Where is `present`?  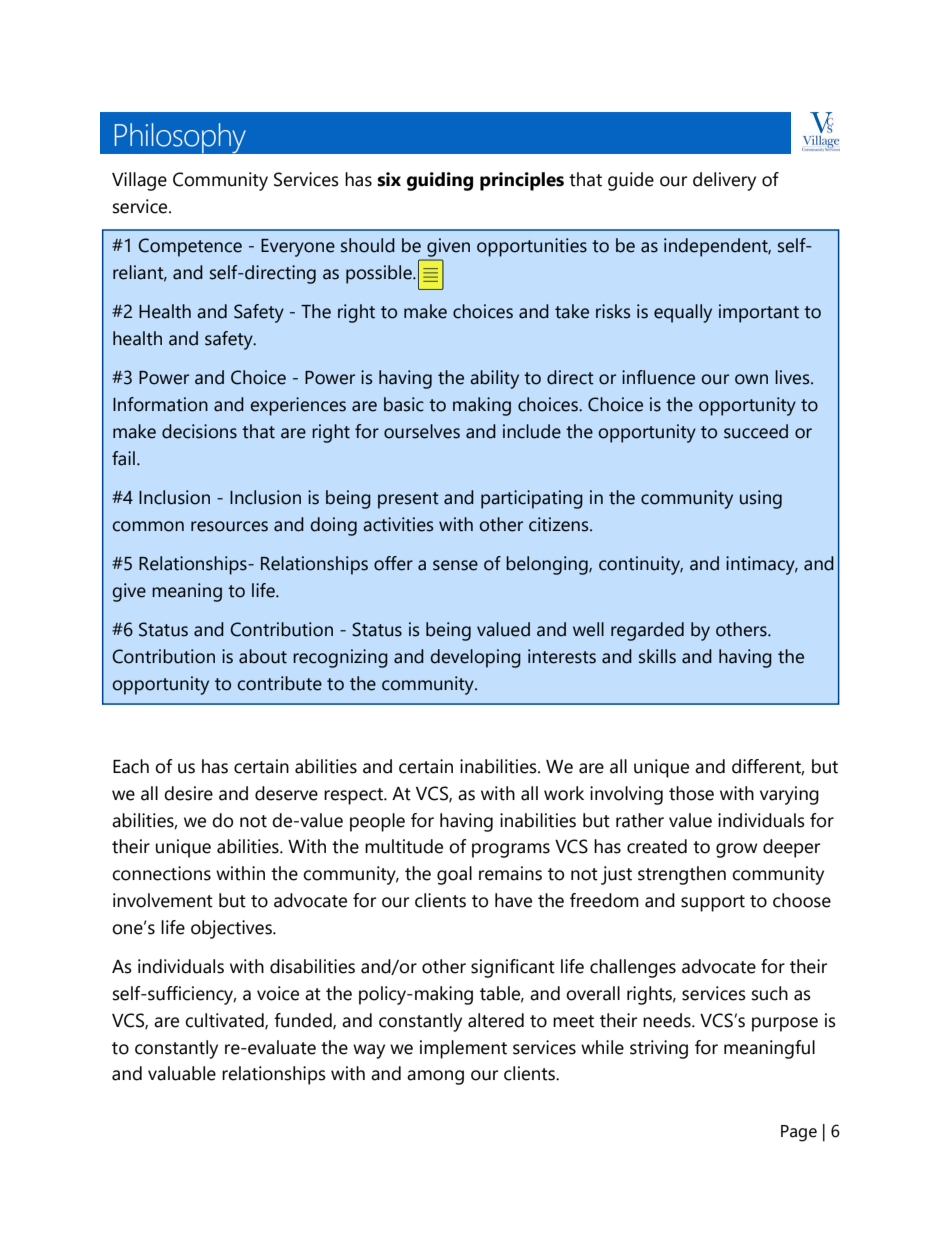
present is located at coordinates (408, 500).
